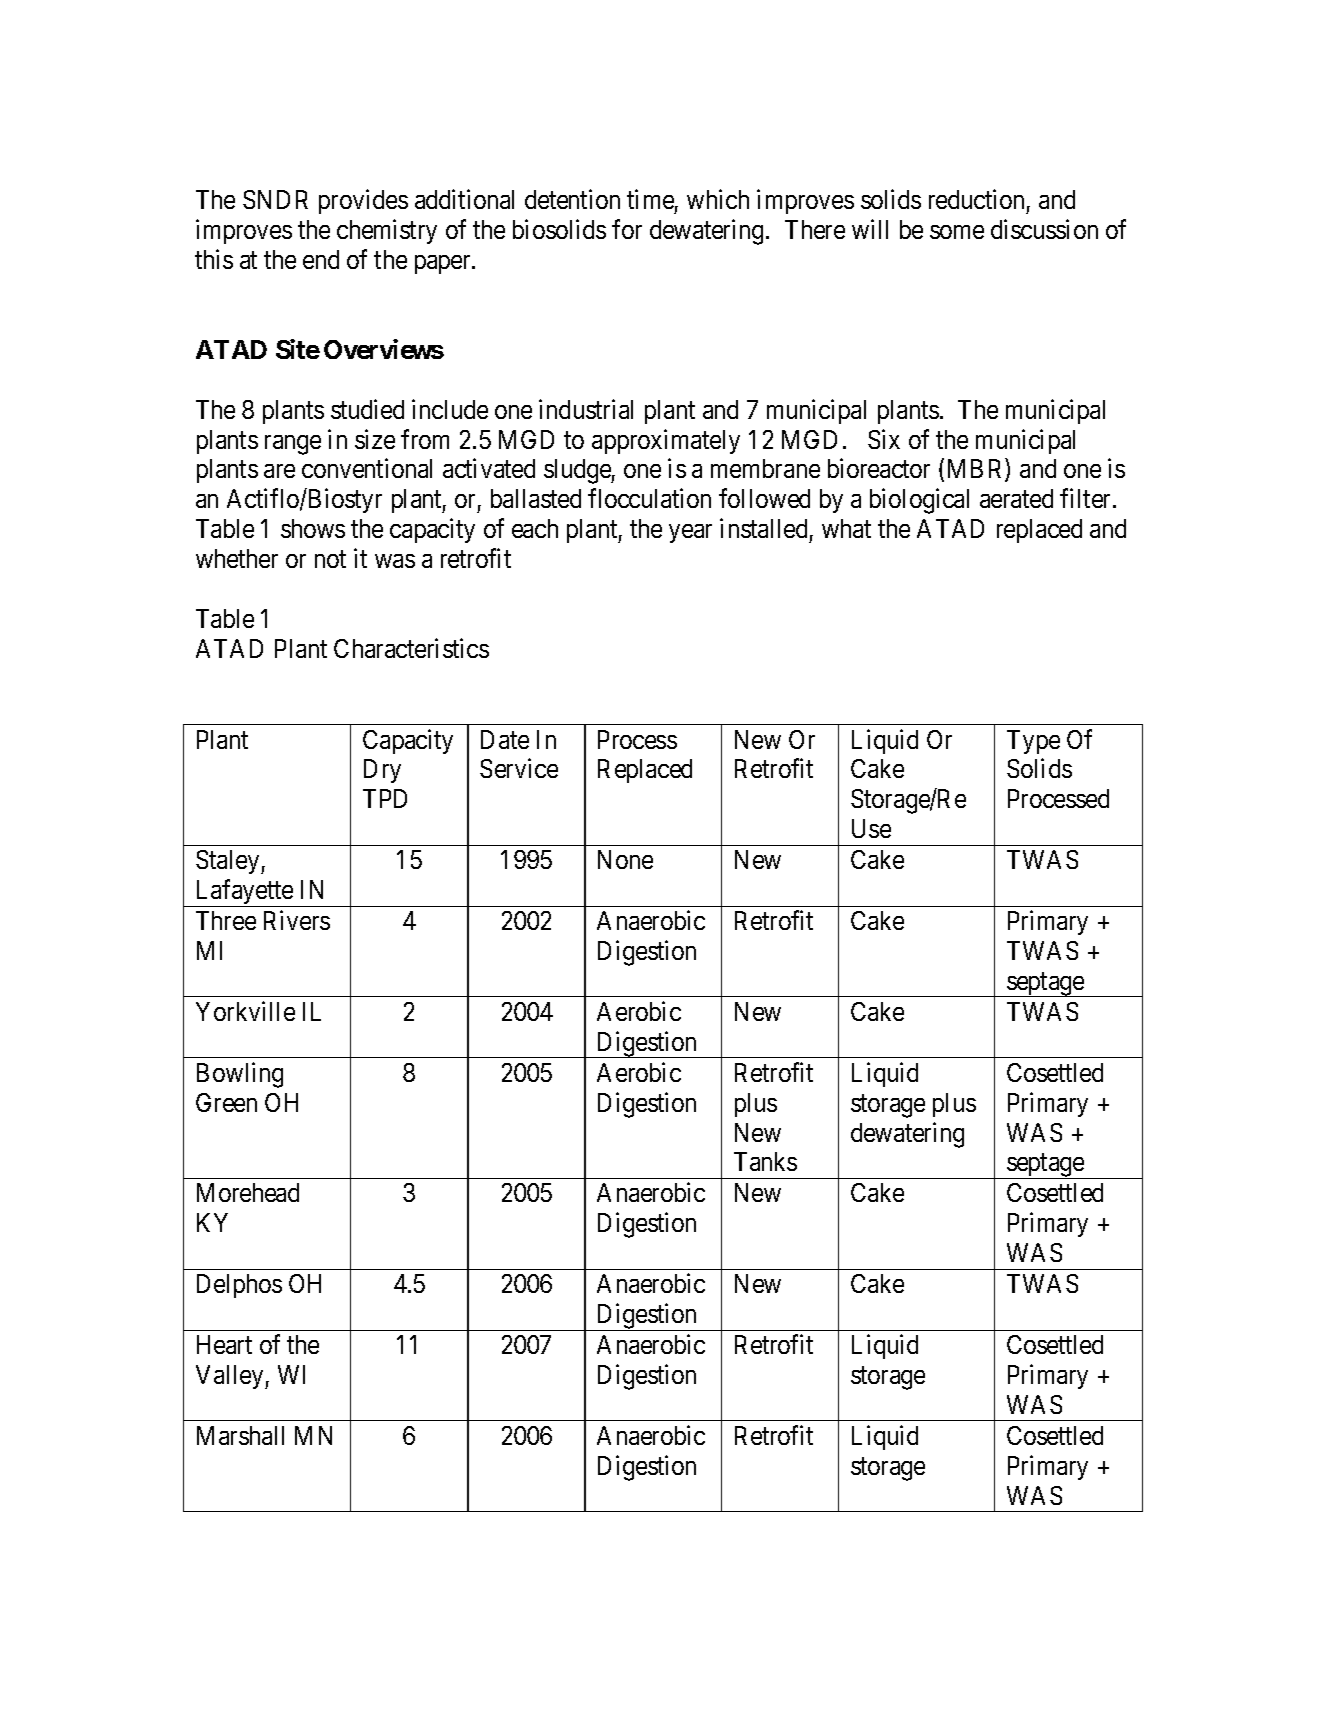  Describe the element at coordinates (519, 768) in the screenshot. I see `Service` at that location.
